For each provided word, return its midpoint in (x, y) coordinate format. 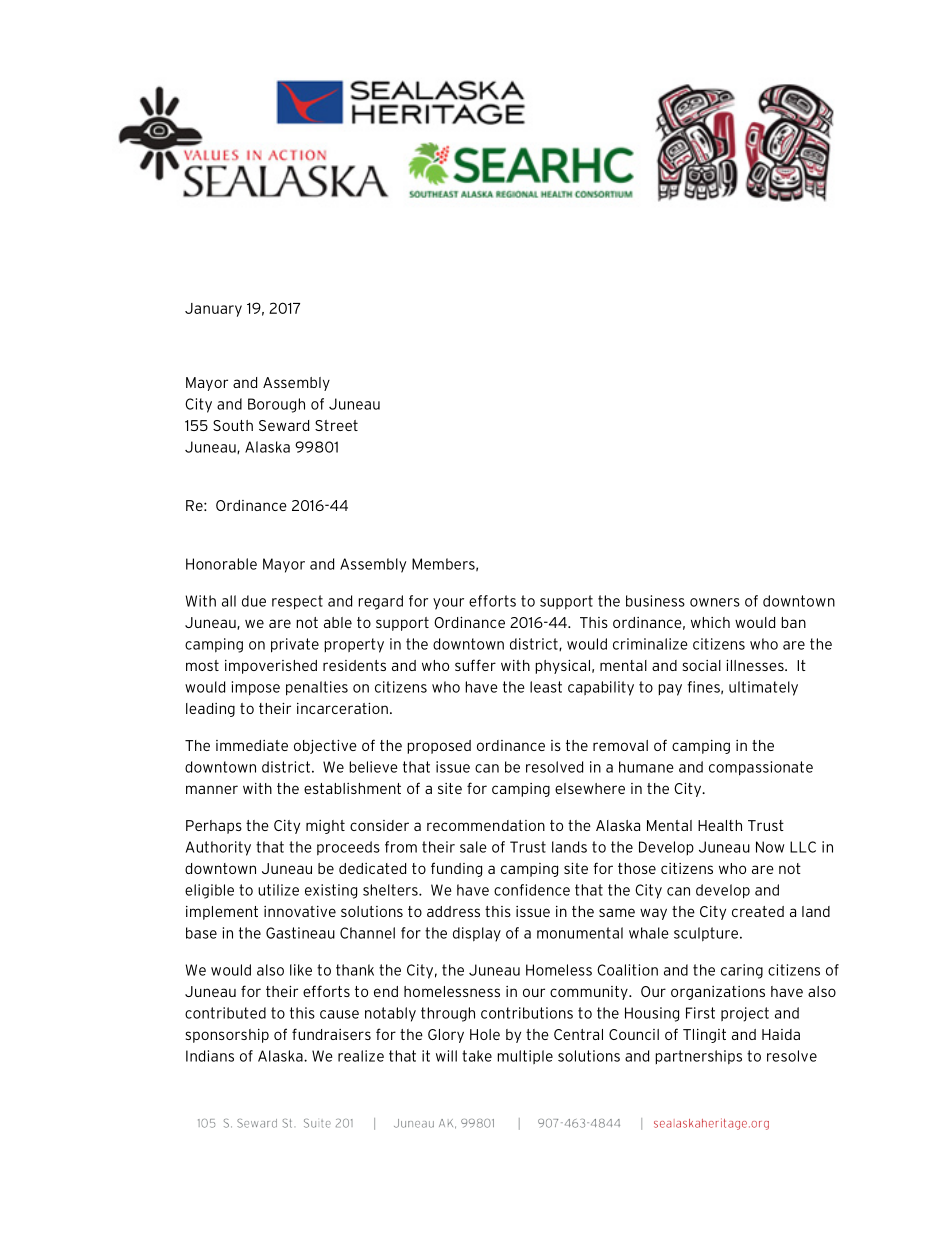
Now (770, 847)
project (745, 1014)
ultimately (763, 688)
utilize (278, 890)
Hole (485, 1034)
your (448, 604)
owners (715, 602)
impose (256, 688)
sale (473, 847)
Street (336, 425)
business (655, 601)
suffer (475, 665)
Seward (284, 425)
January (213, 310)
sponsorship (227, 1036)
